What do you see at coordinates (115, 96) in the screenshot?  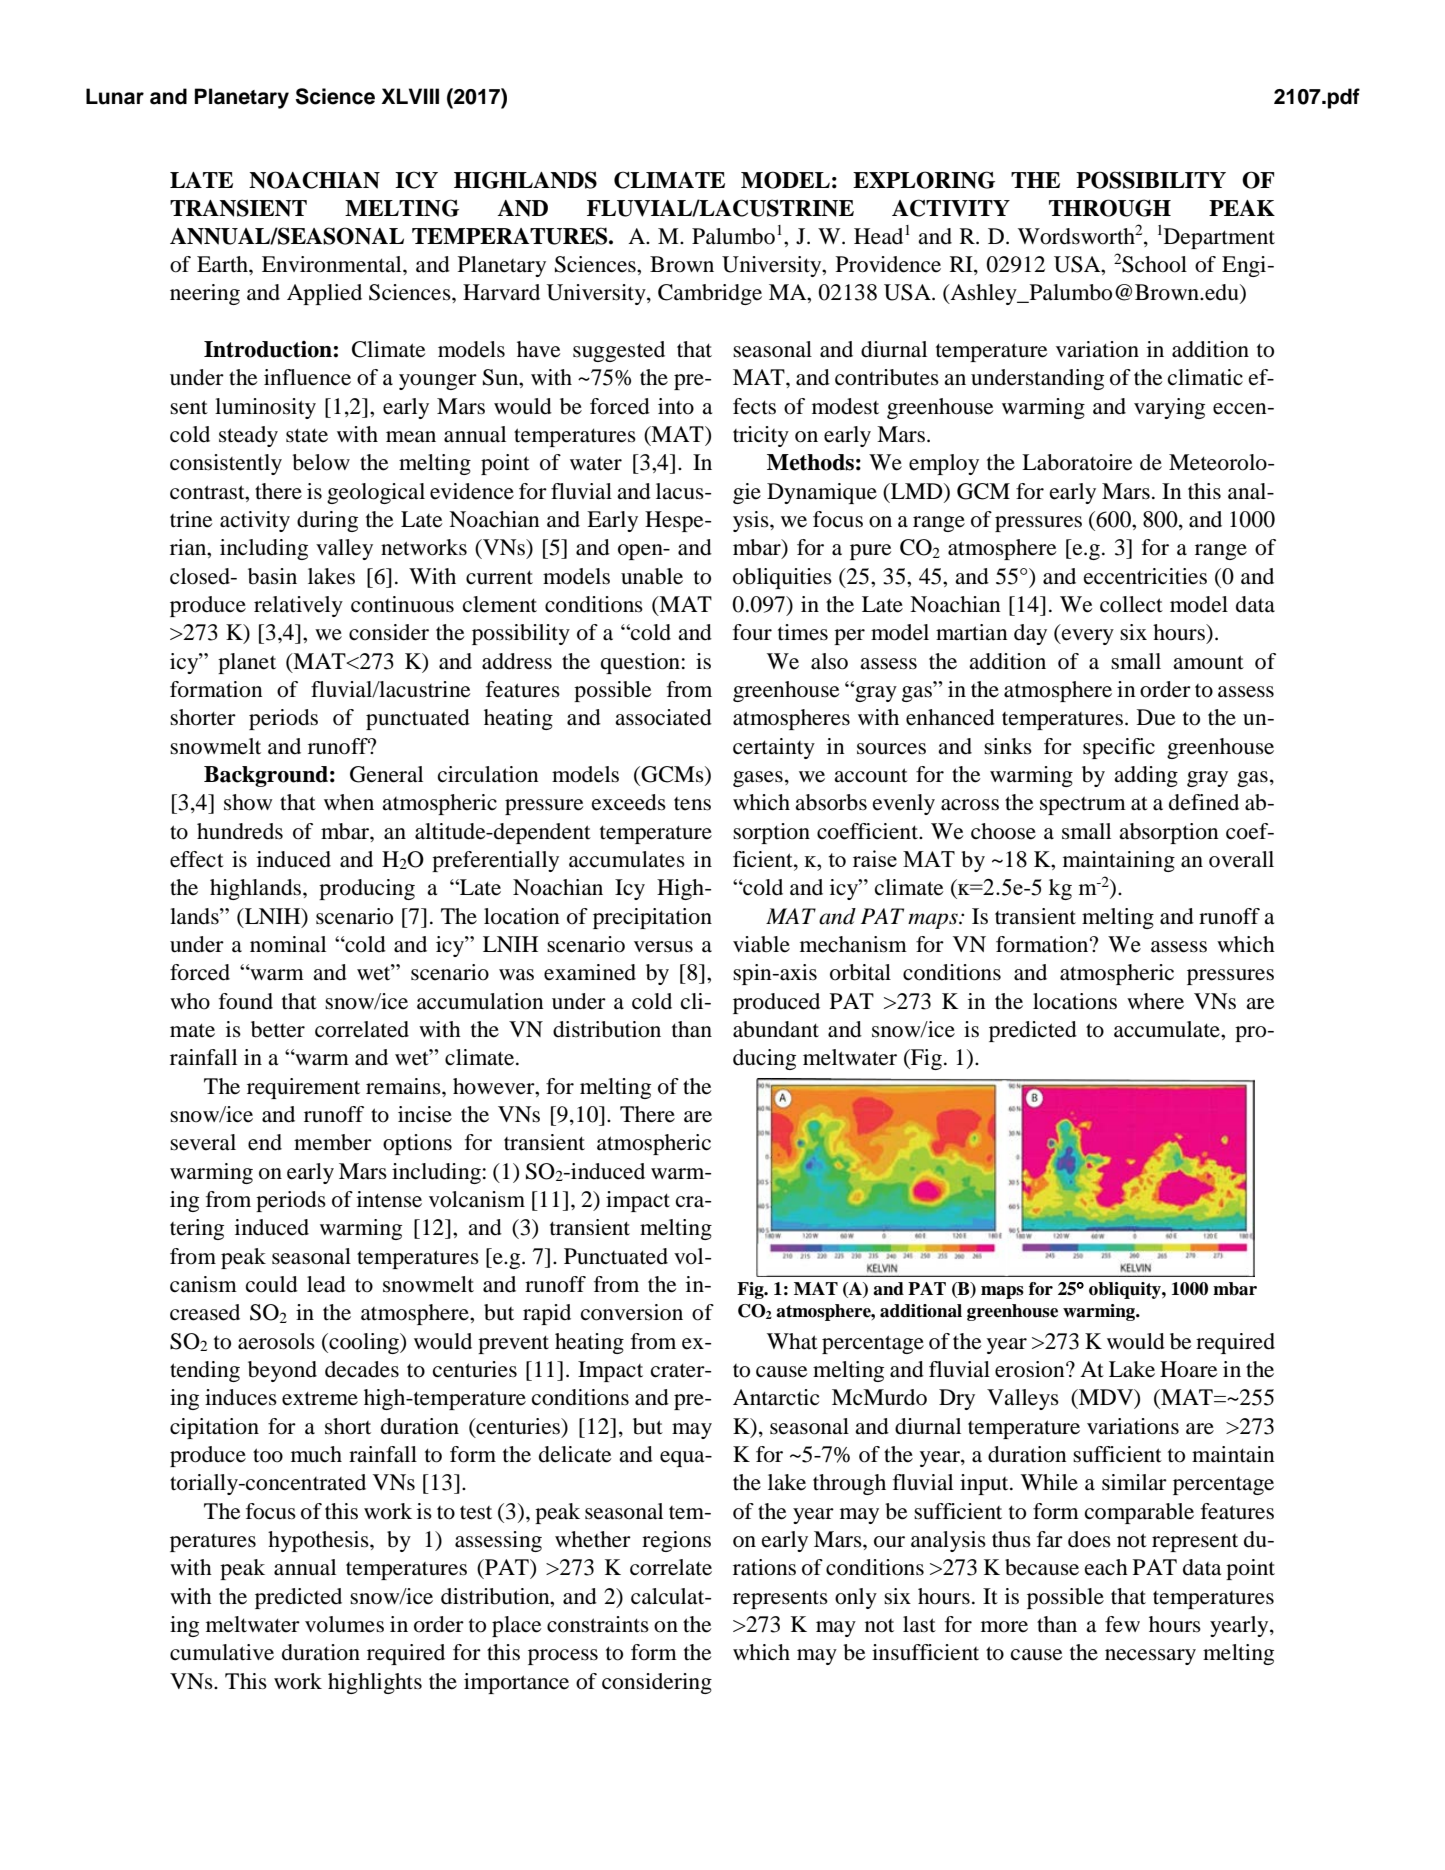 I see `Lunar` at bounding box center [115, 96].
